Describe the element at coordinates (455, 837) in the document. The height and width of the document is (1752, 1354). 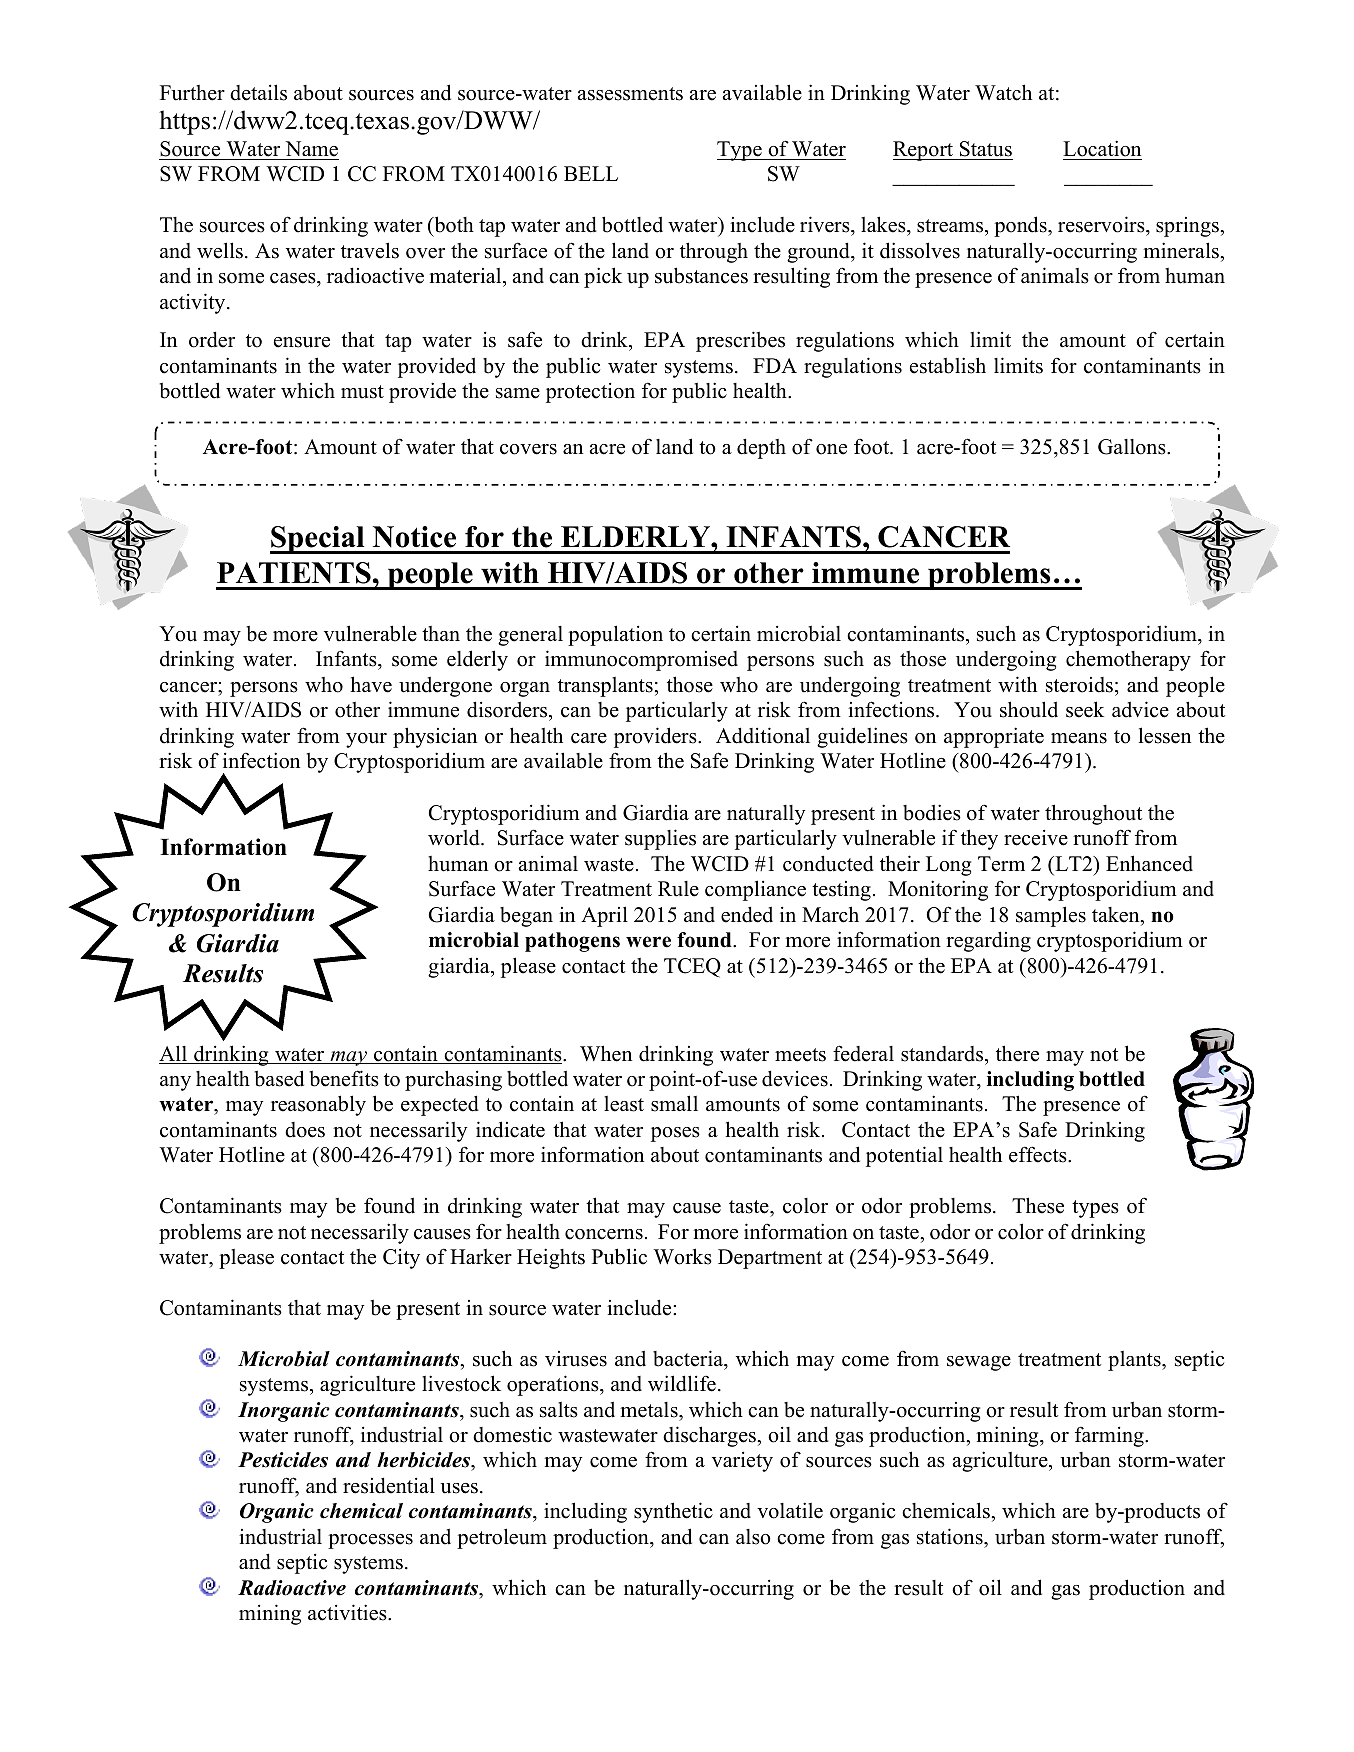
I see `world` at that location.
